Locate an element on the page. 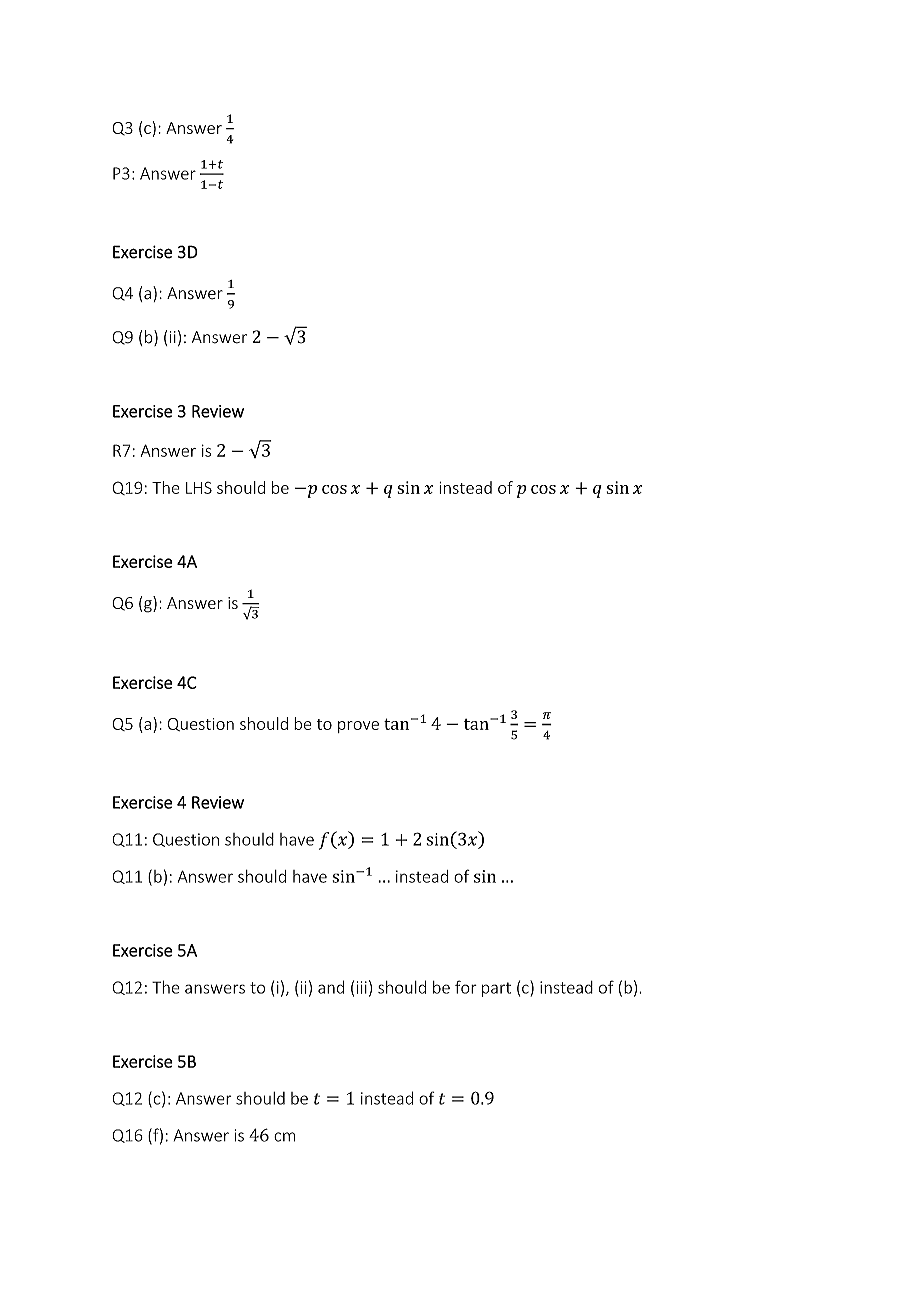 The height and width of the page is (1308, 924). prove is located at coordinates (358, 727).
